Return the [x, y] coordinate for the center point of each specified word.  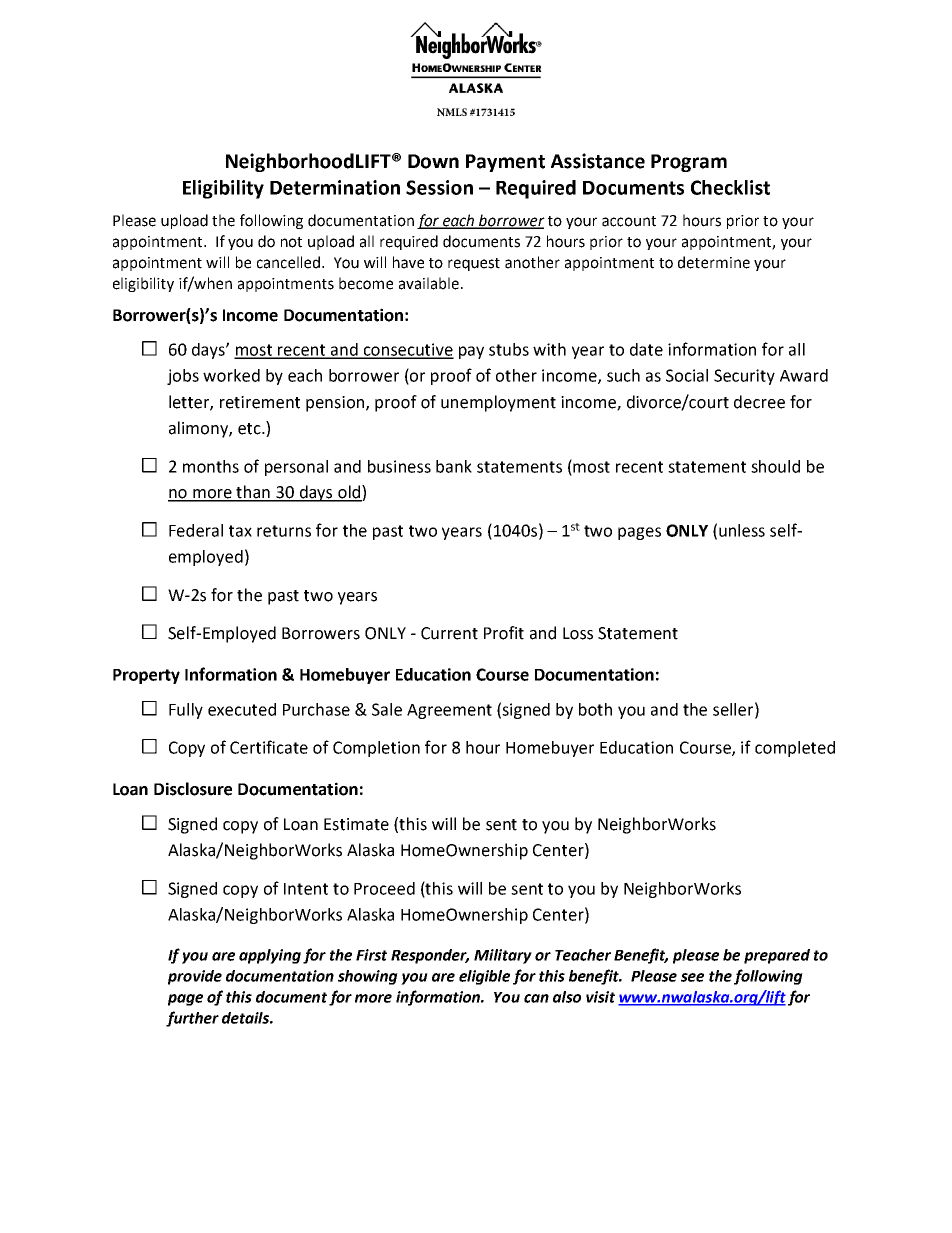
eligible [484, 977]
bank [454, 466]
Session [439, 187]
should [775, 466]
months [211, 466]
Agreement [449, 711]
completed [795, 749]
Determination [335, 187]
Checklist [730, 187]
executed [242, 709]
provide [195, 977]
